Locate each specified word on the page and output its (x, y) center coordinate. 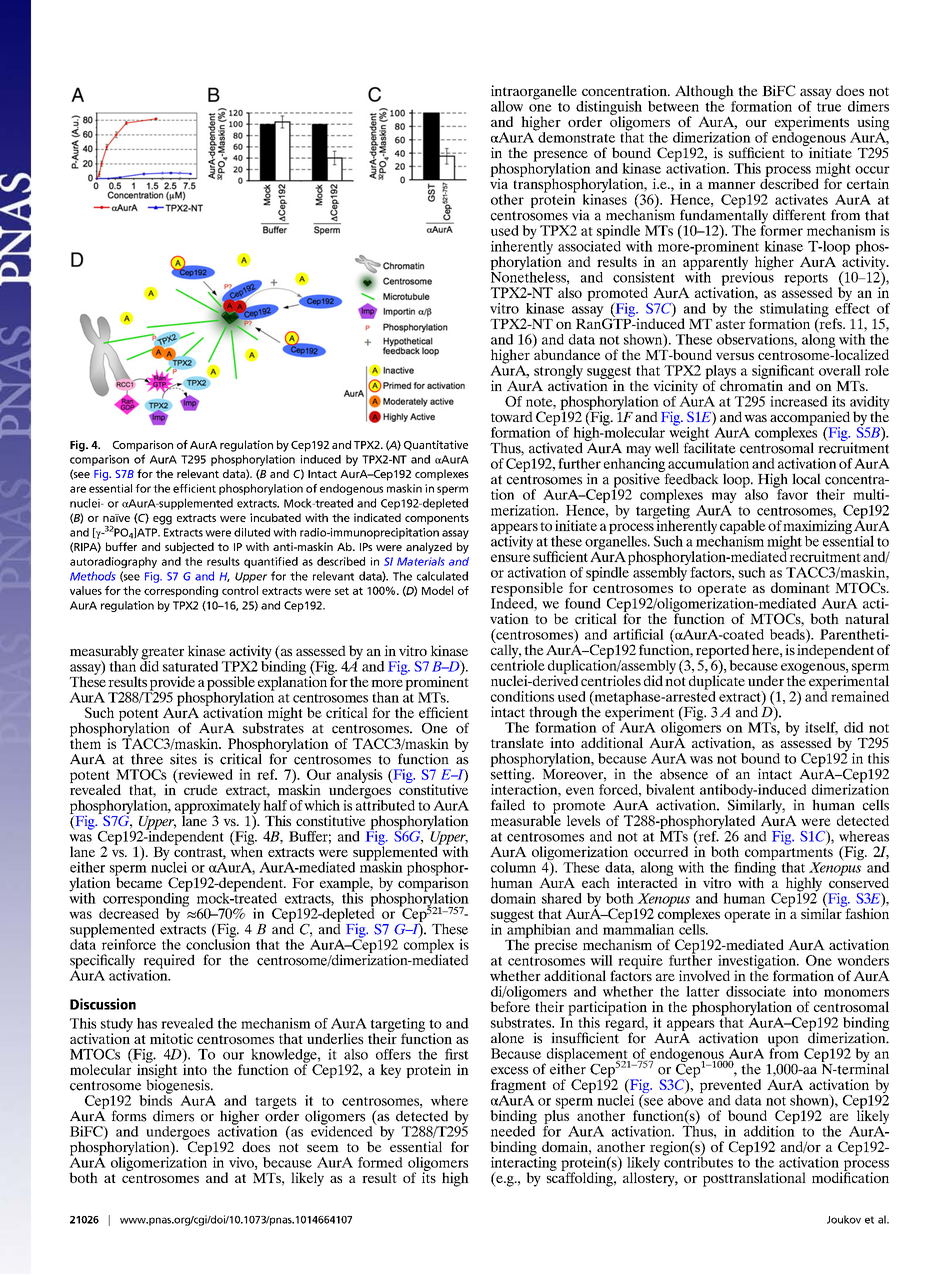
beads (788, 633)
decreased (129, 912)
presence (560, 157)
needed (513, 1130)
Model (437, 590)
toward (512, 416)
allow (507, 106)
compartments (789, 855)
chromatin (751, 384)
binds (155, 1099)
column (513, 867)
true (829, 107)
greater (162, 654)
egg (162, 520)
